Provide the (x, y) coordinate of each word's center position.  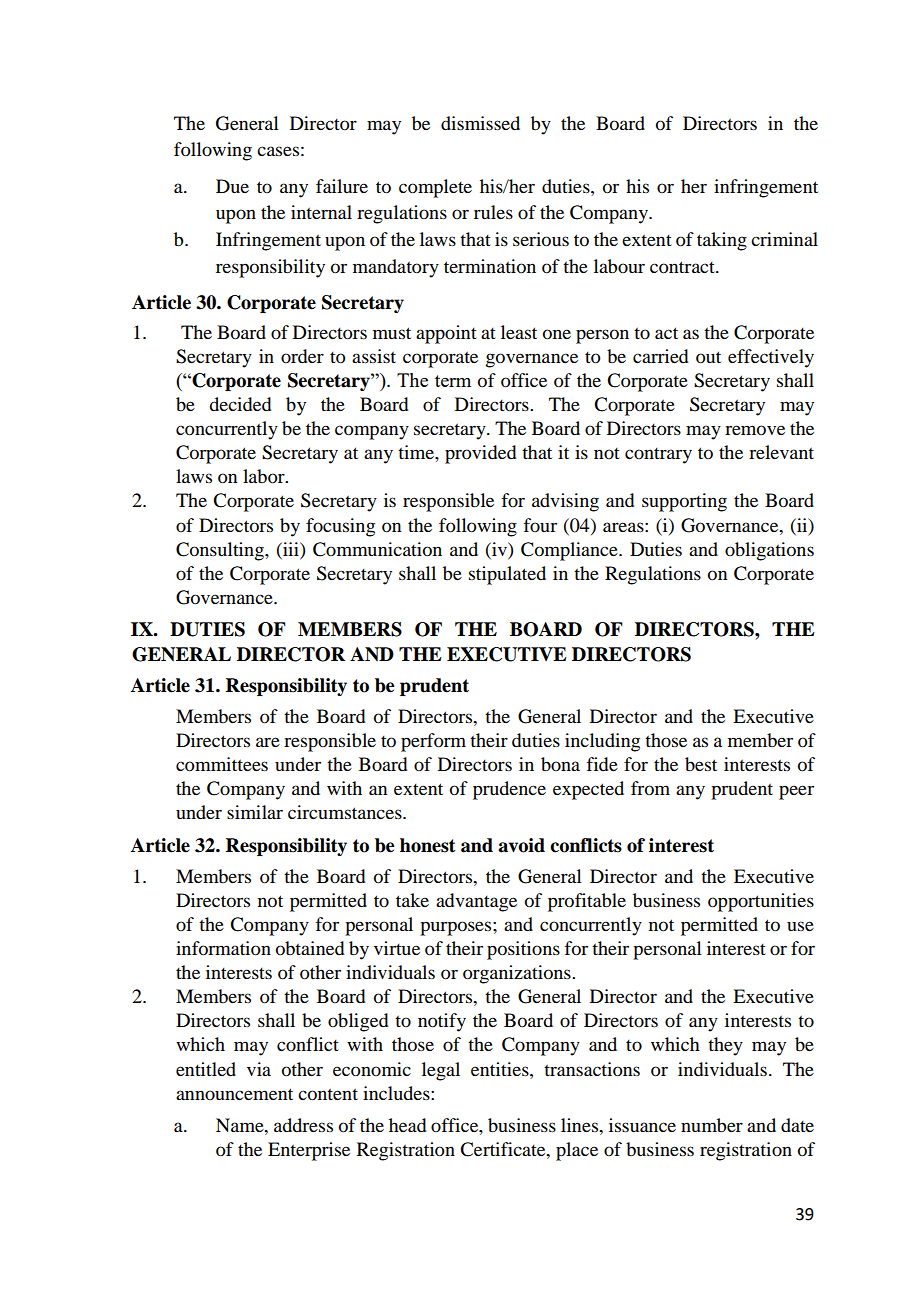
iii (291, 549)
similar (255, 812)
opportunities (761, 902)
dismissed (480, 123)
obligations (769, 551)
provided (480, 454)
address (303, 1125)
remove (755, 430)
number (712, 1125)
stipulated (507, 575)
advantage (476, 902)
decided (240, 404)
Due (232, 186)
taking (722, 241)
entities (501, 1069)
